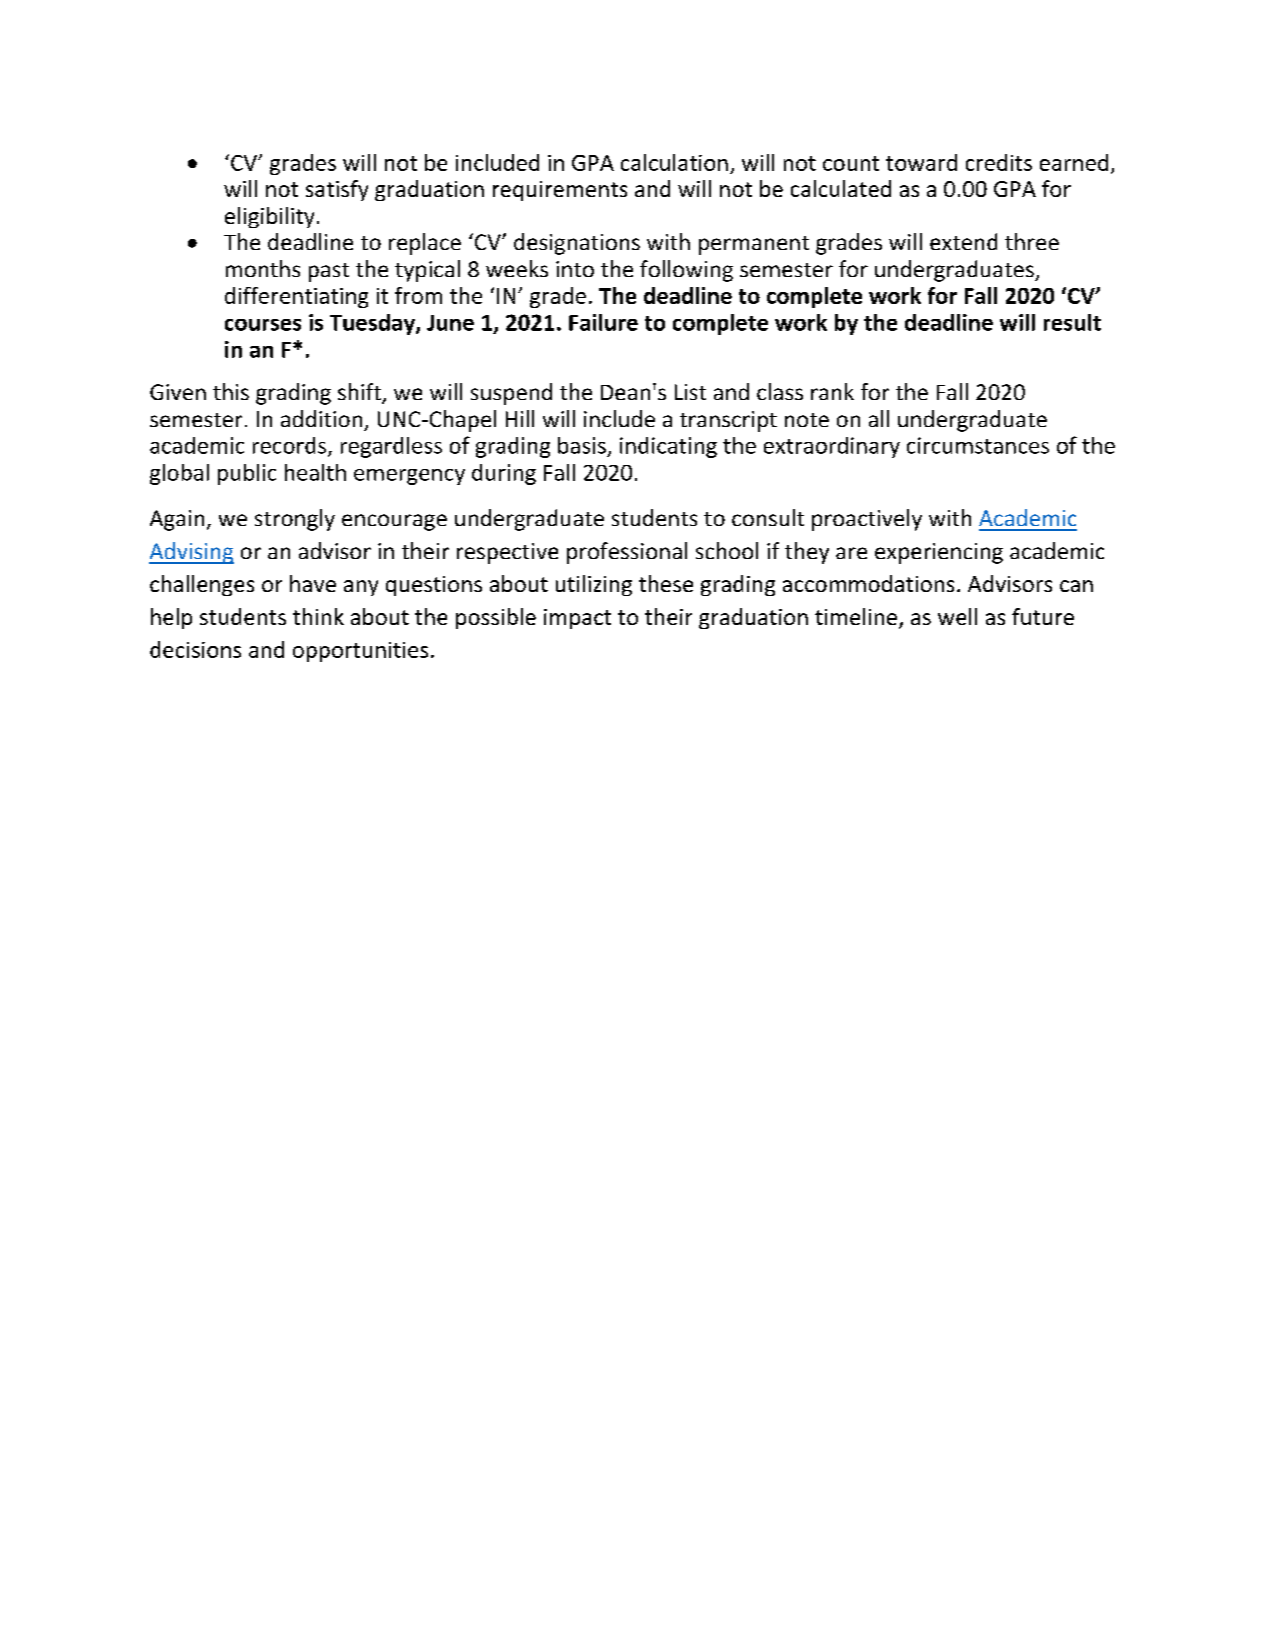  I want to click on satisfy, so click(337, 190).
